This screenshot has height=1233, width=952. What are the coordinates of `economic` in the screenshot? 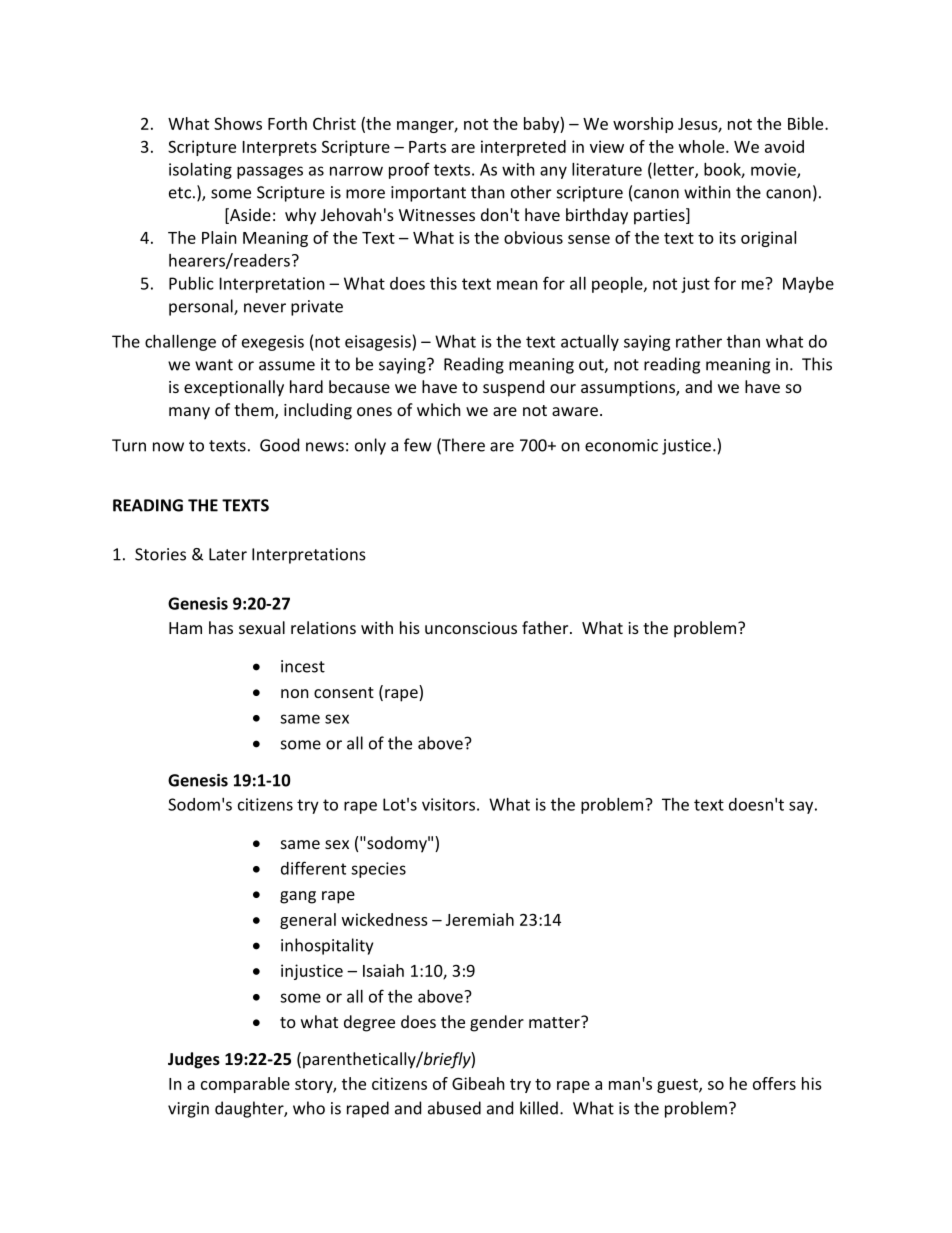 It's located at (621, 445).
